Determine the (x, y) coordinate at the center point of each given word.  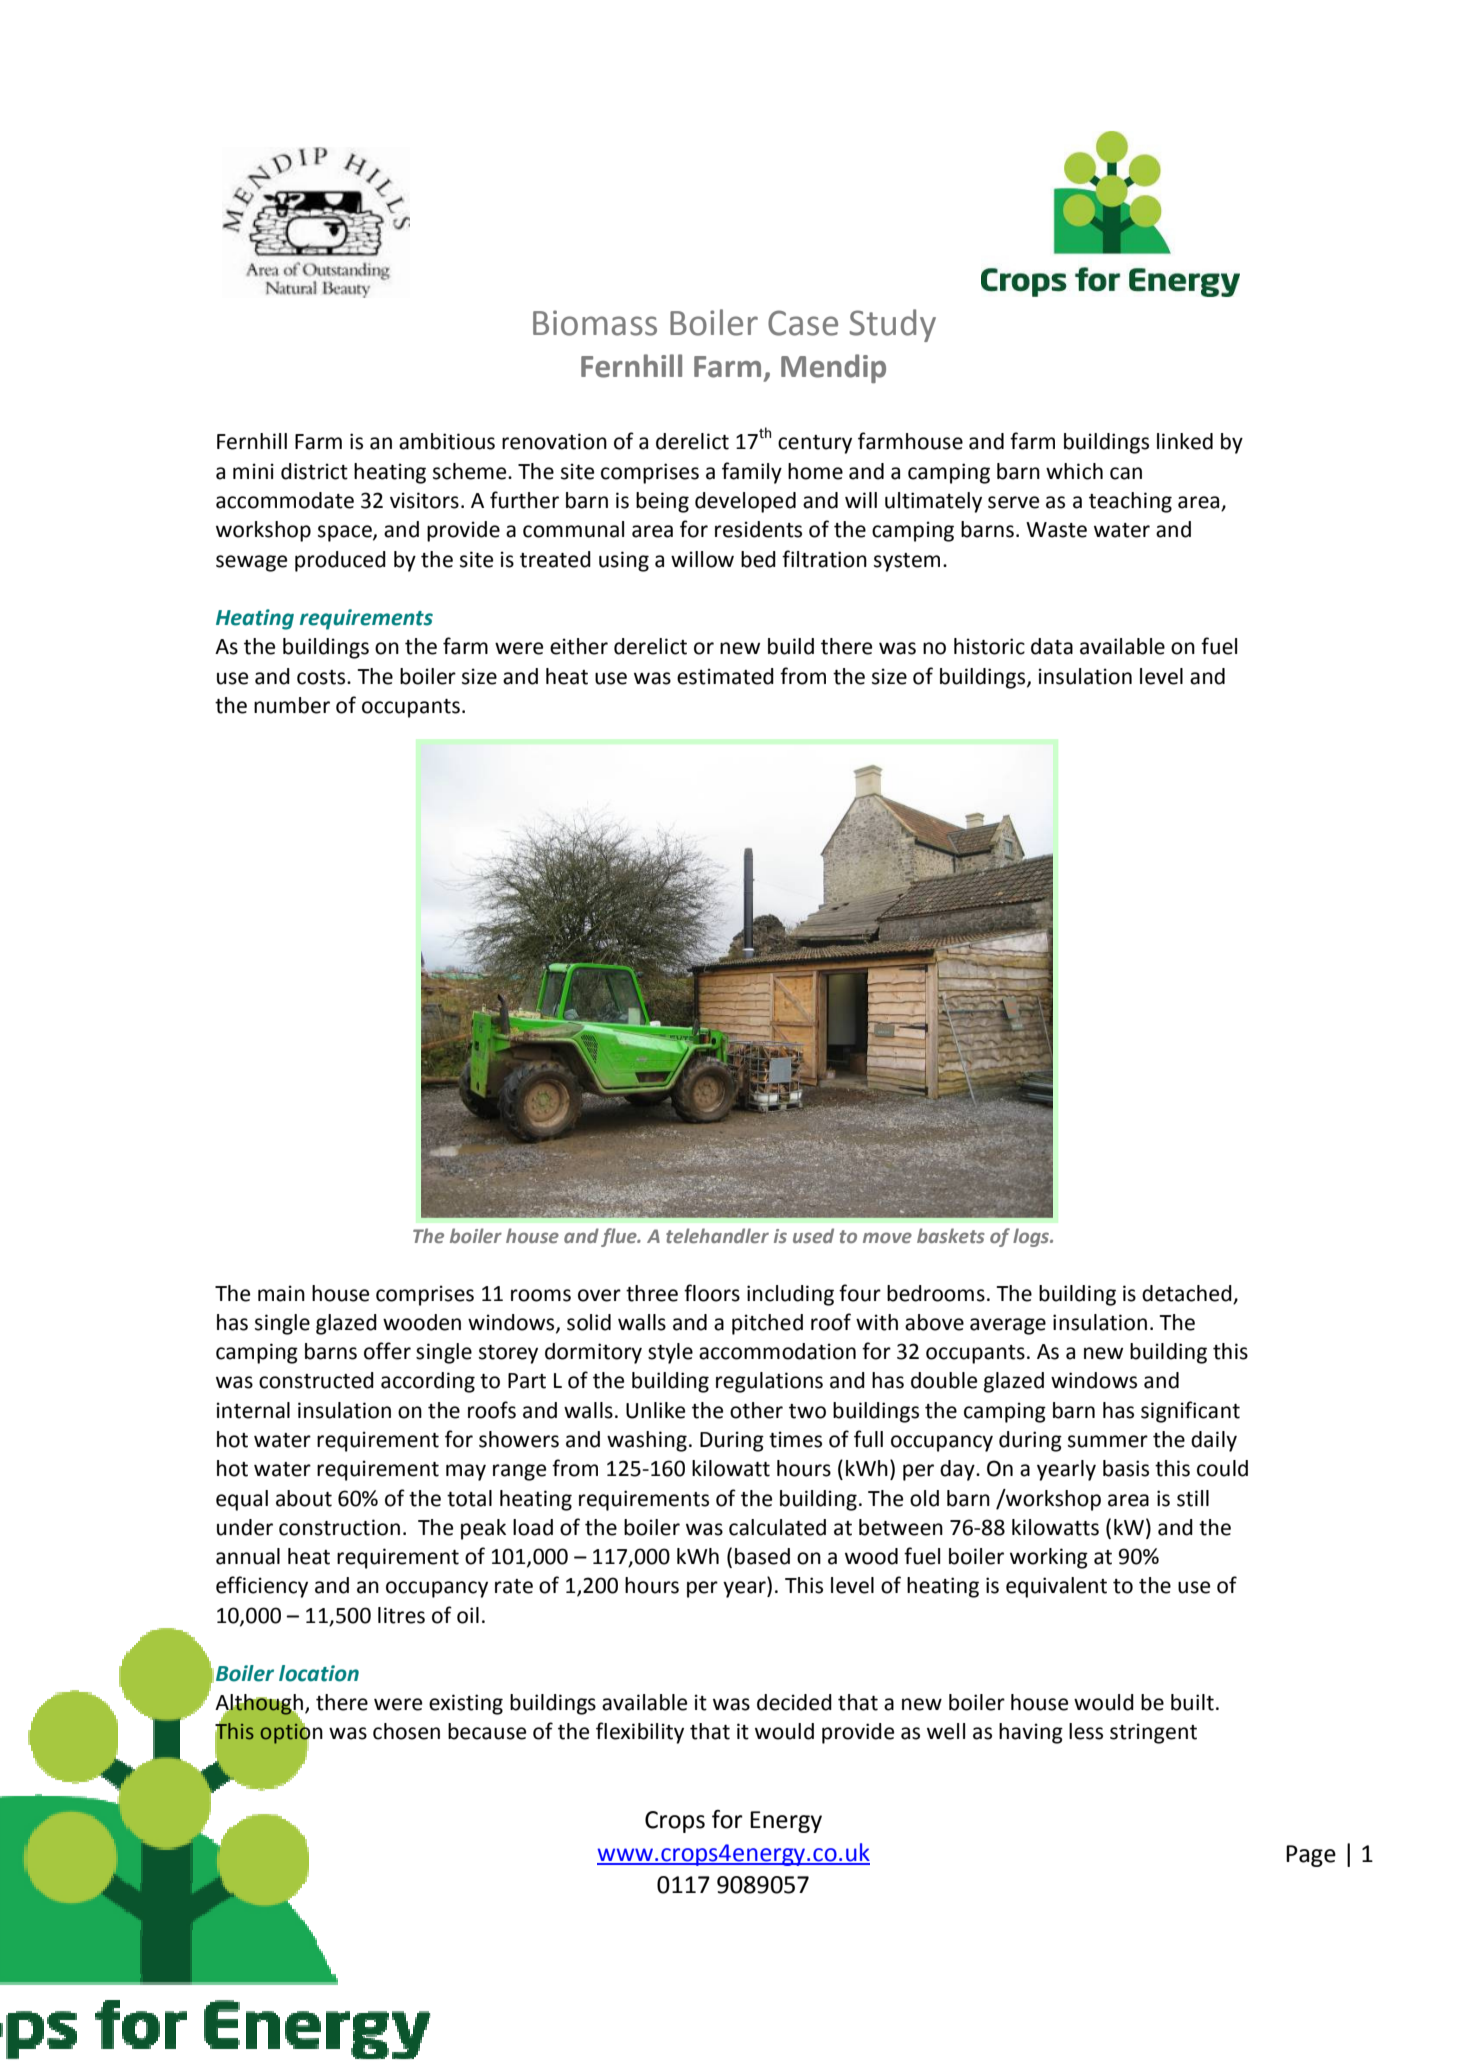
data (1052, 646)
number (292, 705)
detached (1187, 1293)
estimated (725, 676)
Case (803, 323)
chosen (406, 1731)
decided (794, 1702)
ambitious (447, 441)
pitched (767, 1324)
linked (1185, 441)
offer (387, 1351)
